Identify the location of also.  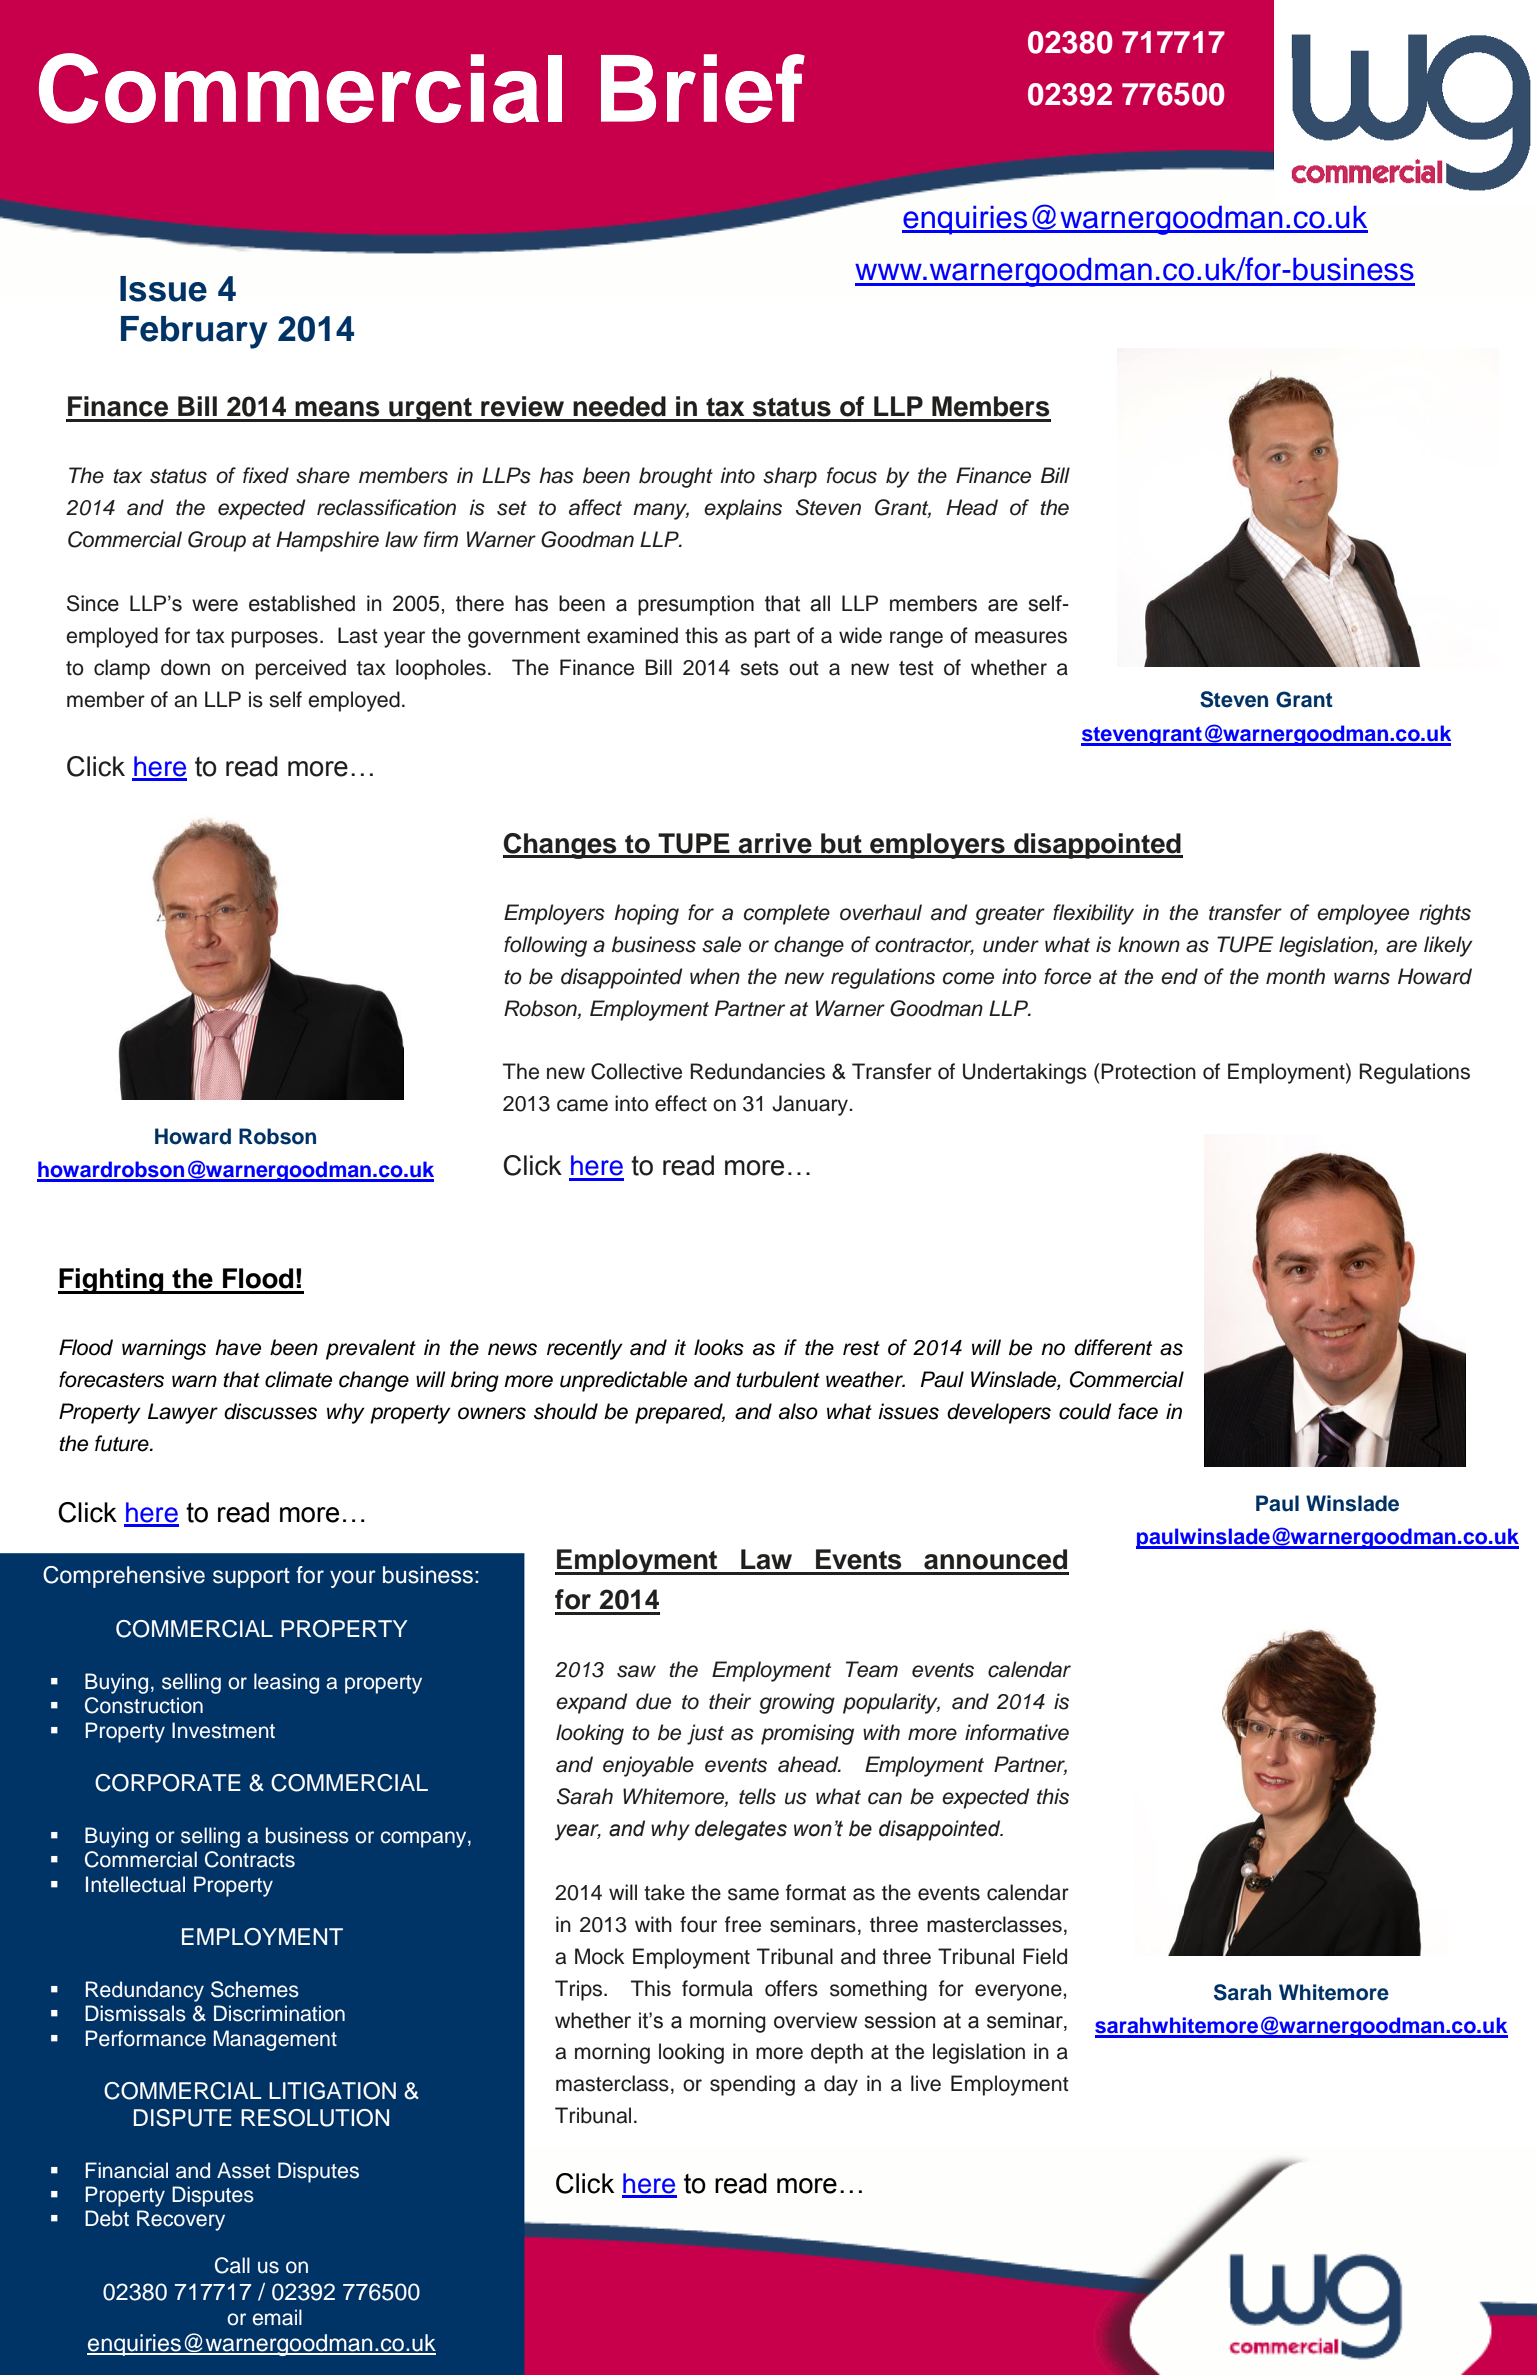
(798, 1411).
